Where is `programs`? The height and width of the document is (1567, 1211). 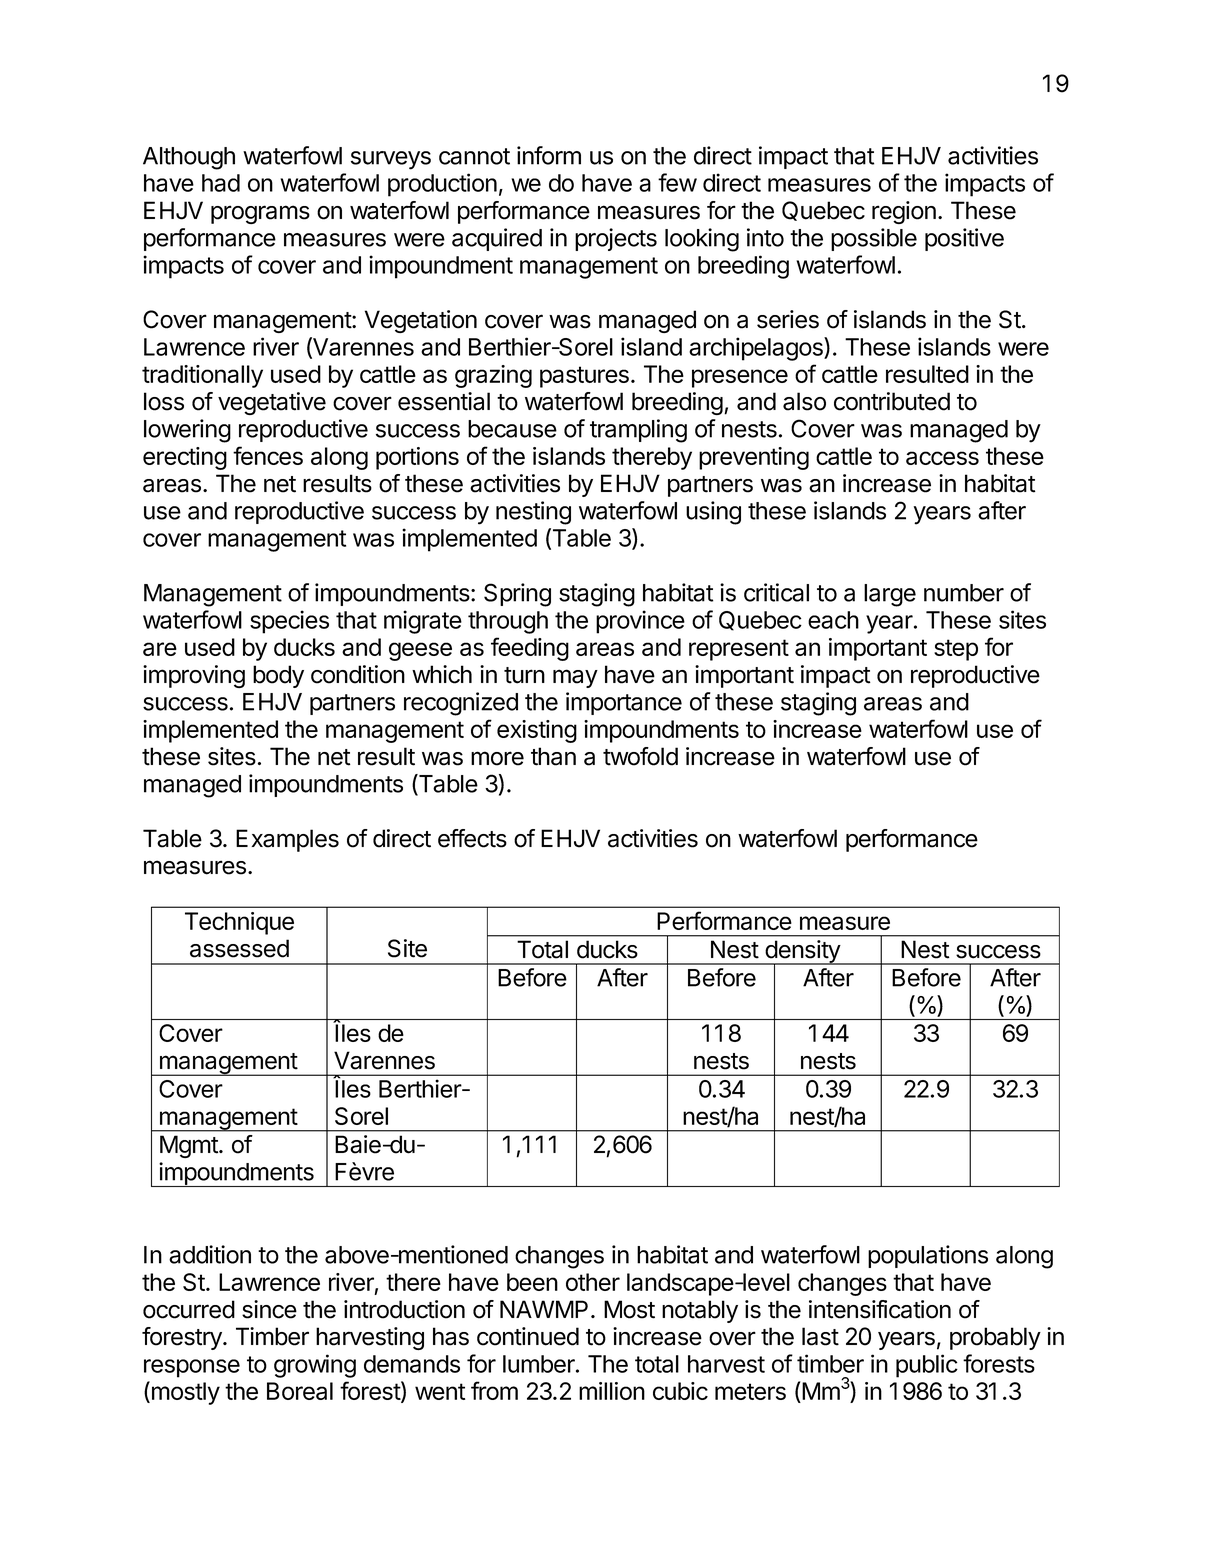 programs is located at coordinates (260, 214).
